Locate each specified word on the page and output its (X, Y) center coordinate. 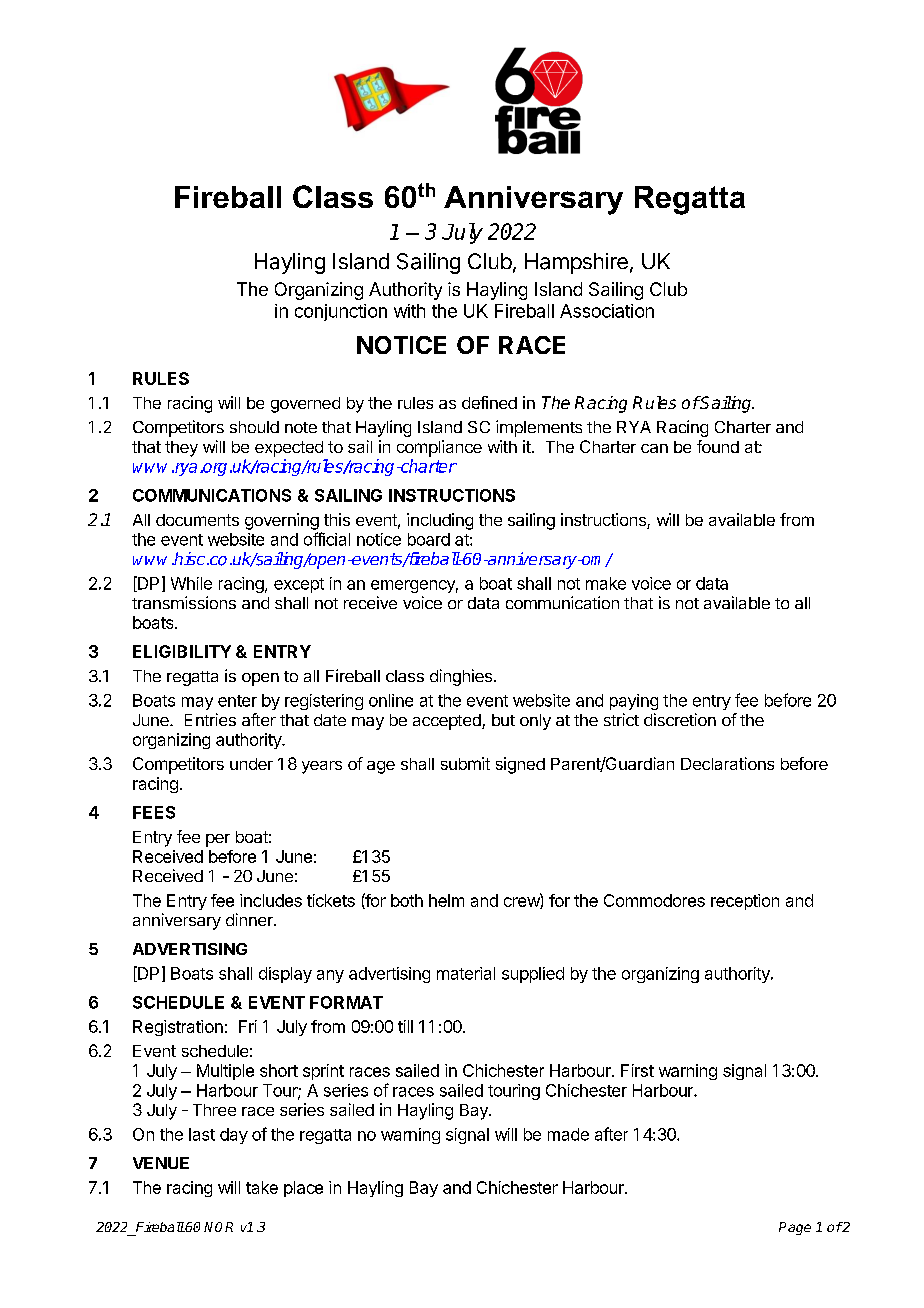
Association (607, 311)
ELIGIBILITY (182, 651)
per (218, 840)
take (262, 1187)
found (718, 446)
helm (446, 900)
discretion (680, 719)
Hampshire (576, 263)
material (466, 973)
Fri (248, 1026)
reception (745, 902)
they (181, 449)
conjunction (341, 312)
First (637, 1070)
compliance (439, 448)
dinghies (461, 677)
